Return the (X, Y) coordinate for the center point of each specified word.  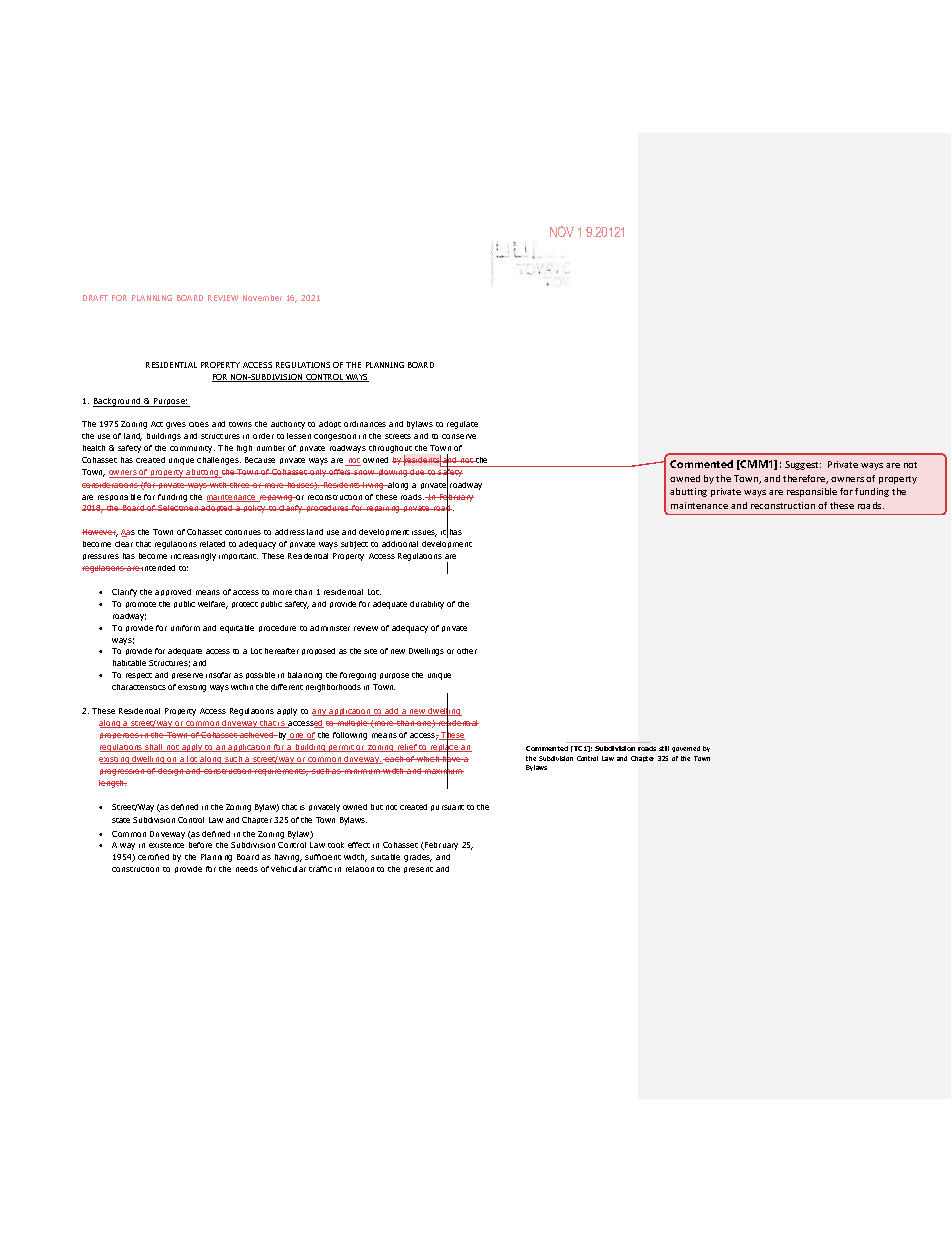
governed (686, 749)
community (192, 449)
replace (445, 747)
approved (173, 592)
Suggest (803, 465)
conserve (459, 436)
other (467, 651)
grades (418, 858)
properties (120, 736)
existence (166, 845)
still (664, 748)
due (418, 472)
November (262, 298)
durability (427, 605)
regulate (462, 425)
